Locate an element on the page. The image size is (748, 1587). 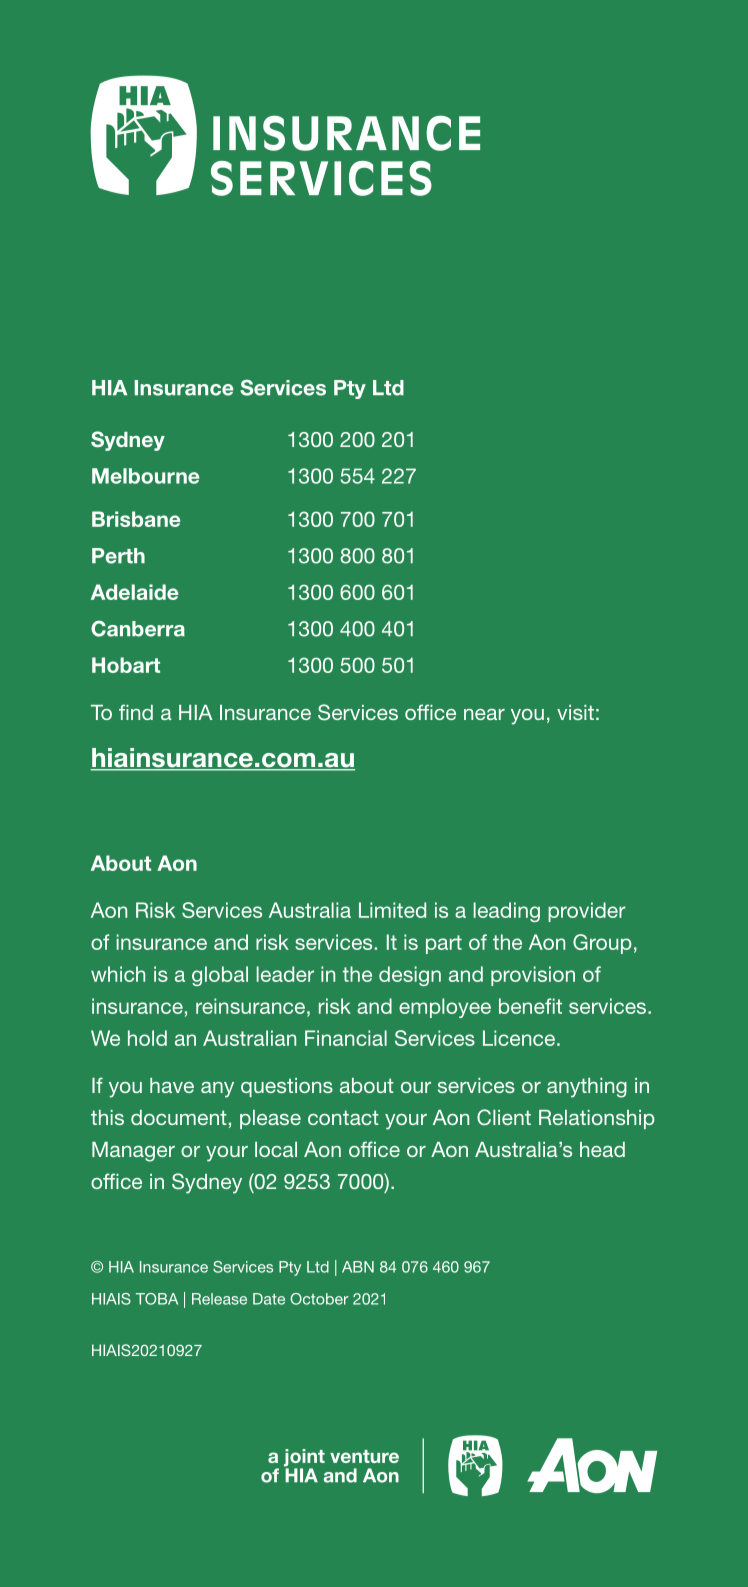
visit is located at coordinates (575, 712).
